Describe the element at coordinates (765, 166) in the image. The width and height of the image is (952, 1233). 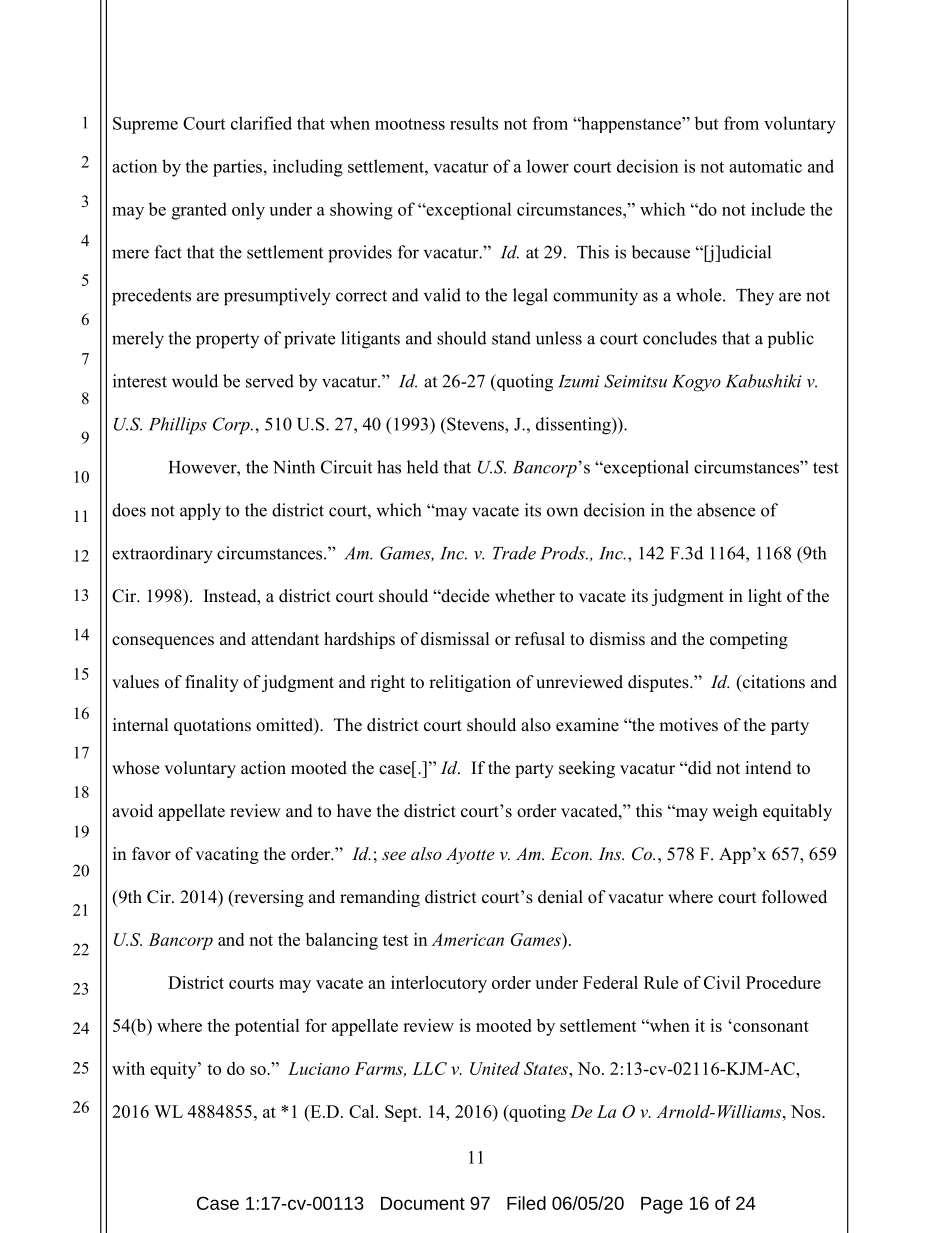
I see `automatic` at that location.
